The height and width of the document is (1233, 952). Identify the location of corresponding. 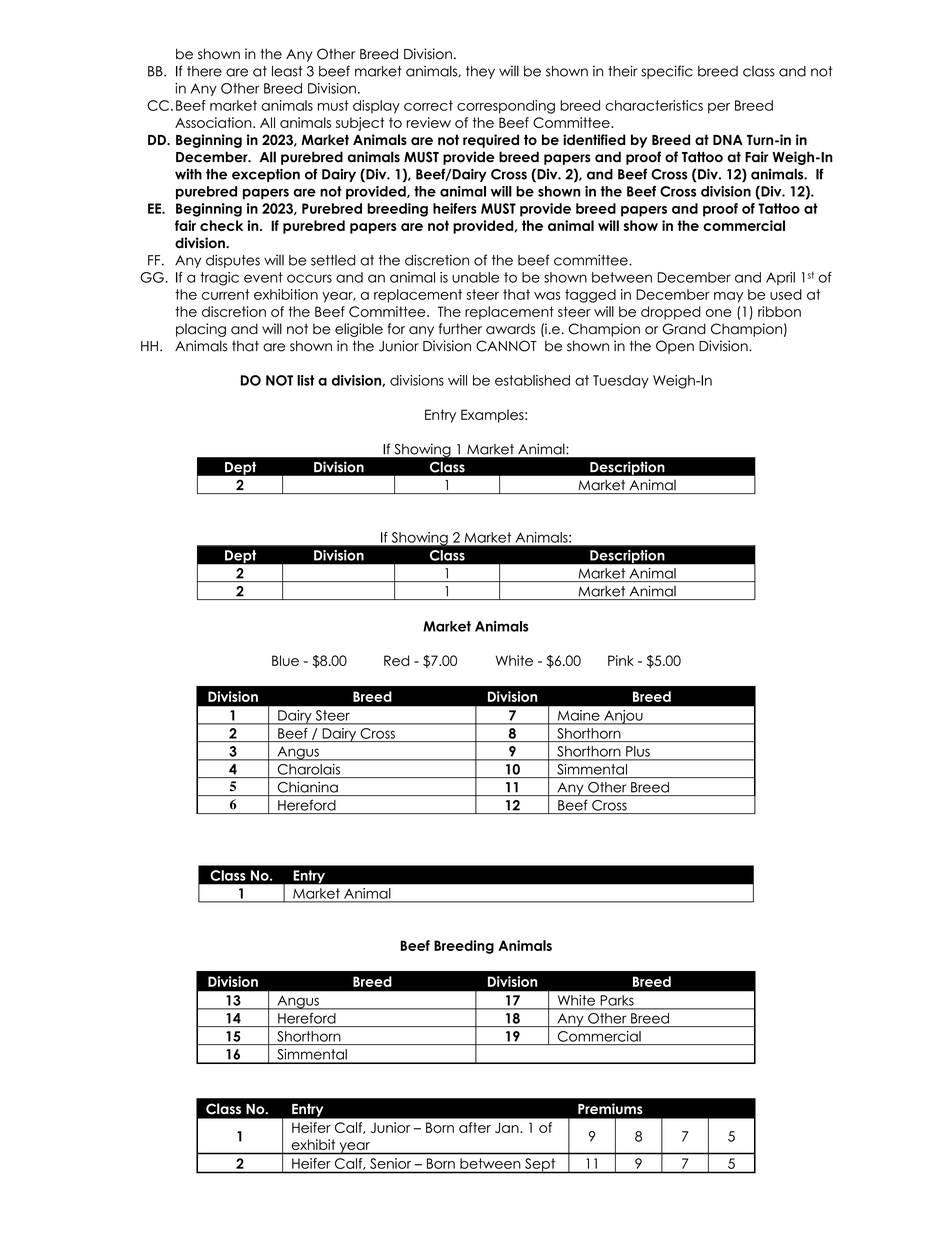
(506, 107).
